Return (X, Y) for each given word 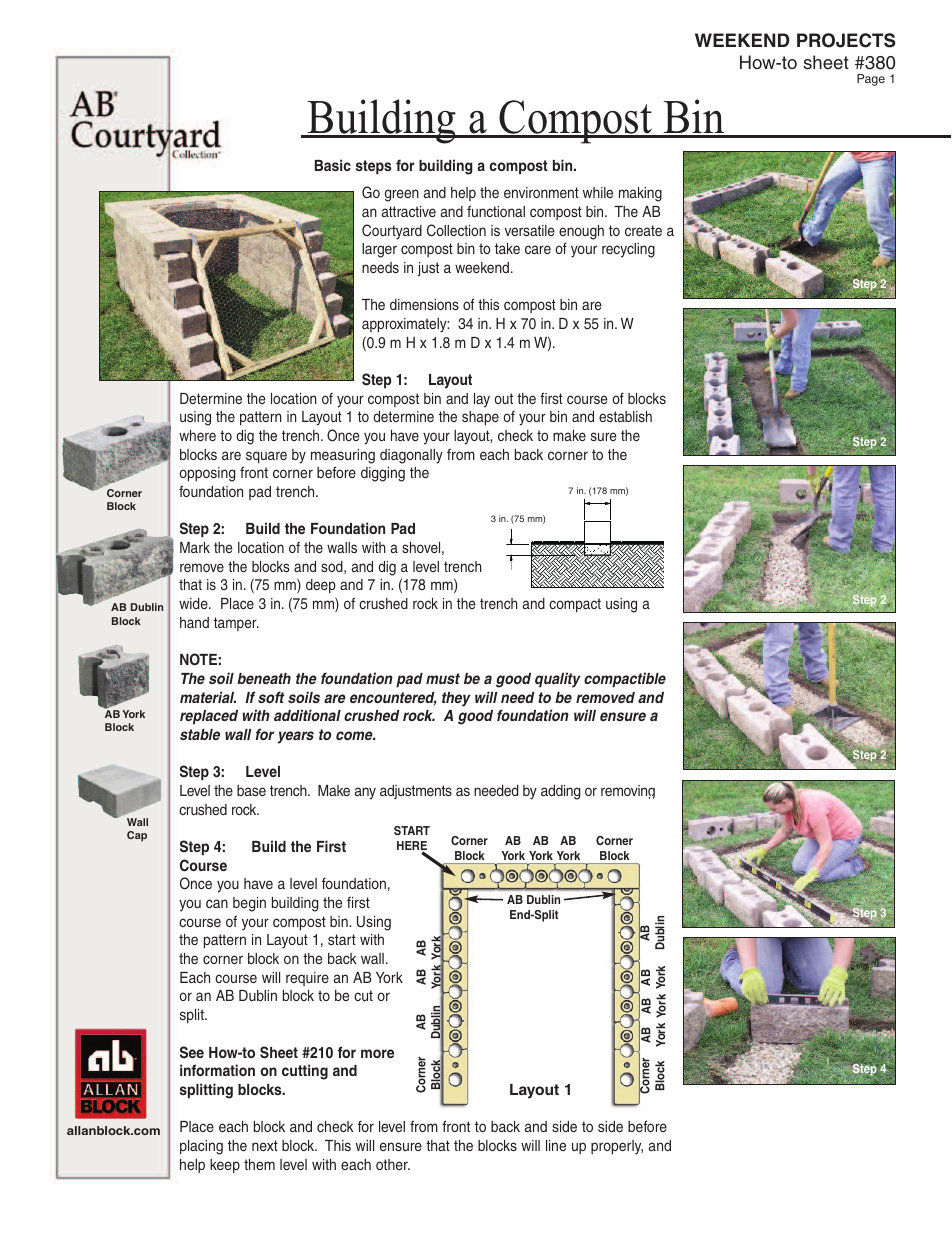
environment (541, 192)
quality (558, 680)
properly (617, 1147)
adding (561, 792)
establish (625, 416)
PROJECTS (846, 40)
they (456, 699)
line (556, 1145)
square (266, 457)
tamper (236, 624)
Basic (333, 165)
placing (201, 1147)
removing (628, 792)
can (217, 903)
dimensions (424, 304)
